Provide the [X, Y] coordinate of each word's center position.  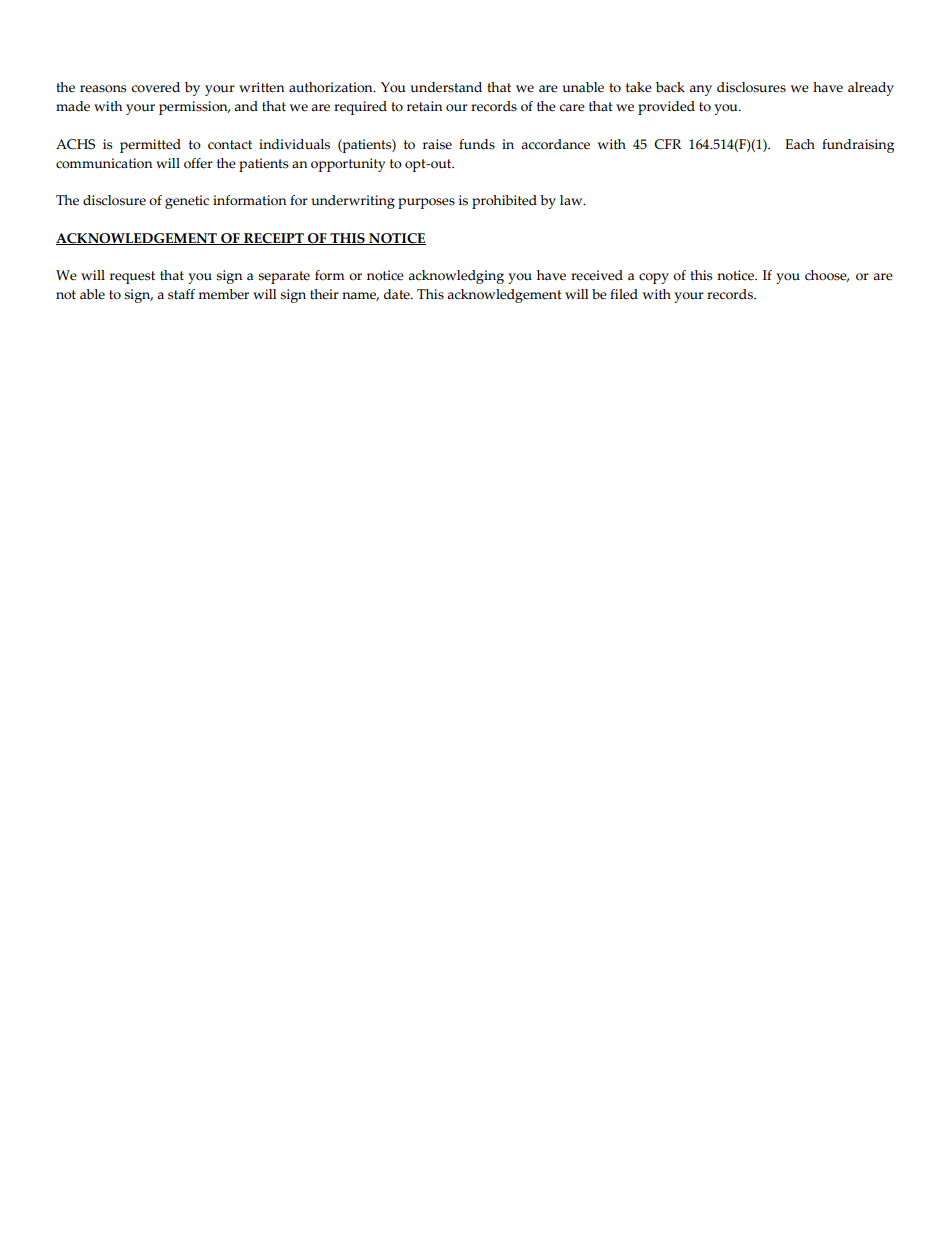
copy [654, 278]
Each [800, 144]
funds [477, 144]
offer [198, 163]
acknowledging [456, 277]
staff [181, 294]
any [700, 90]
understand [446, 87]
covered [155, 87]
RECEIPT [274, 239]
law [572, 200]
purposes [426, 203]
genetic [187, 202]
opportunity [348, 165]
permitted [150, 146]
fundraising [858, 146]
